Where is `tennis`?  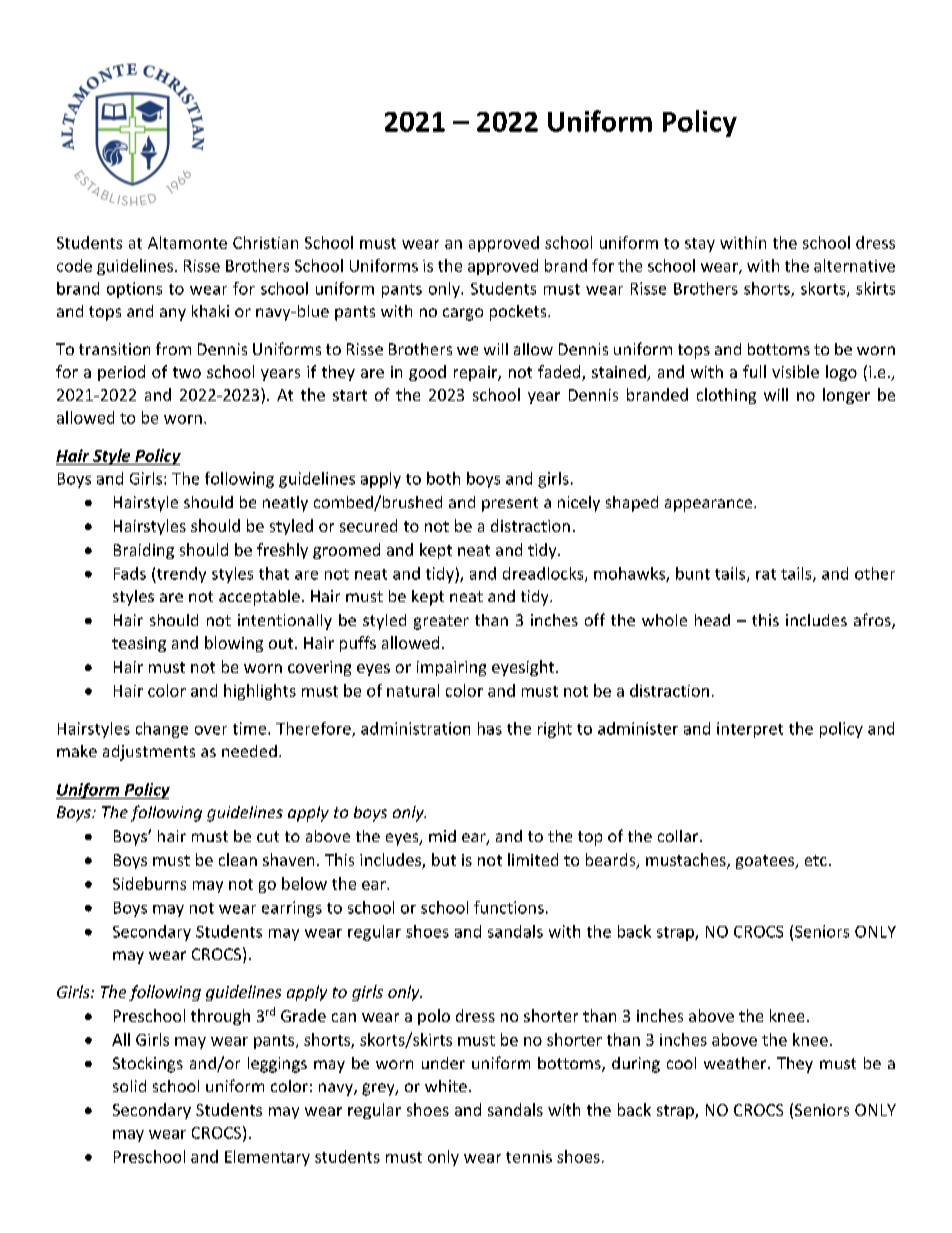 tennis is located at coordinates (529, 1157).
